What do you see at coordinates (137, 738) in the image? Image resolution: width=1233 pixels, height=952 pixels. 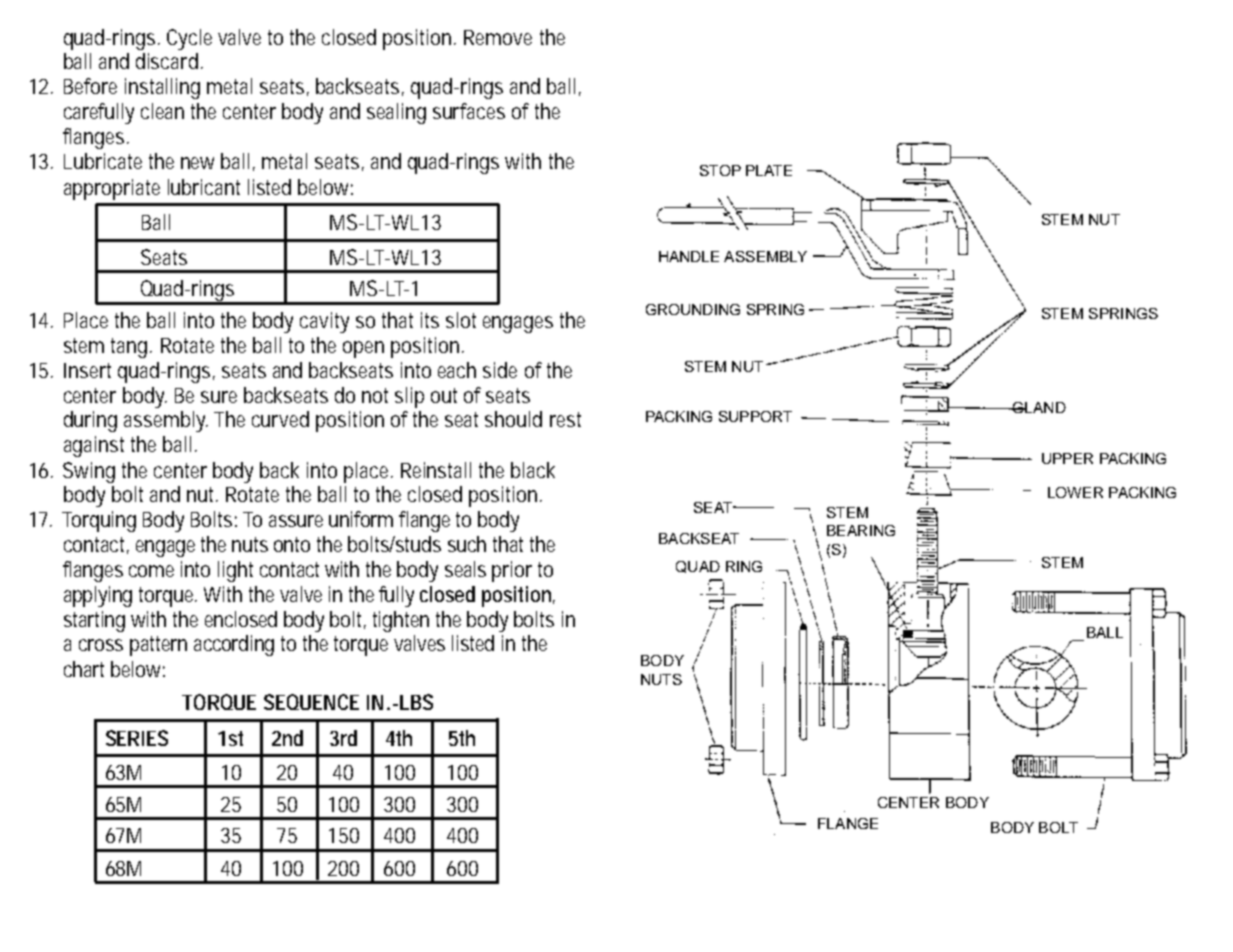 I see `SERIES` at bounding box center [137, 738].
